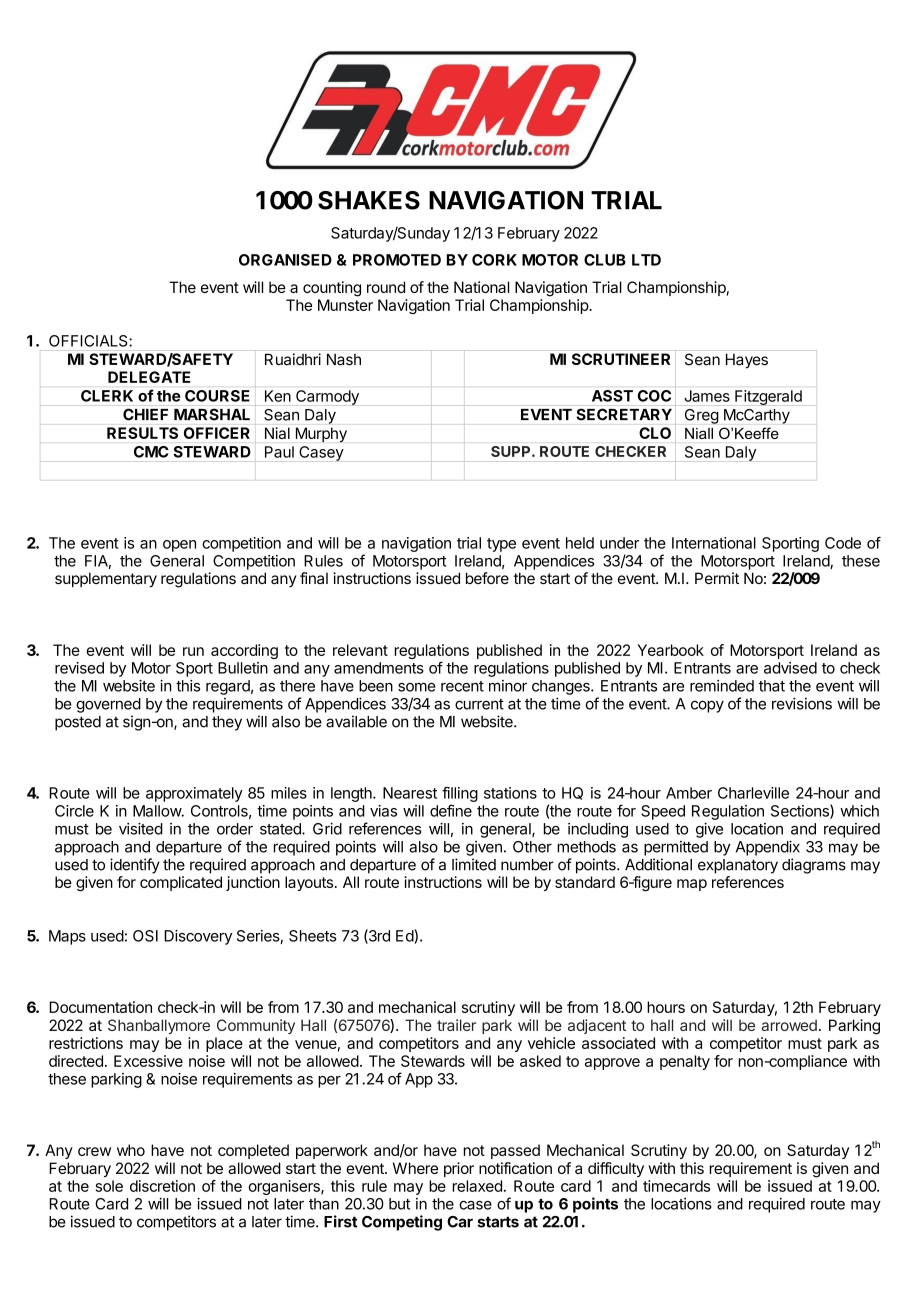  I want to click on LTD, so click(646, 260).
